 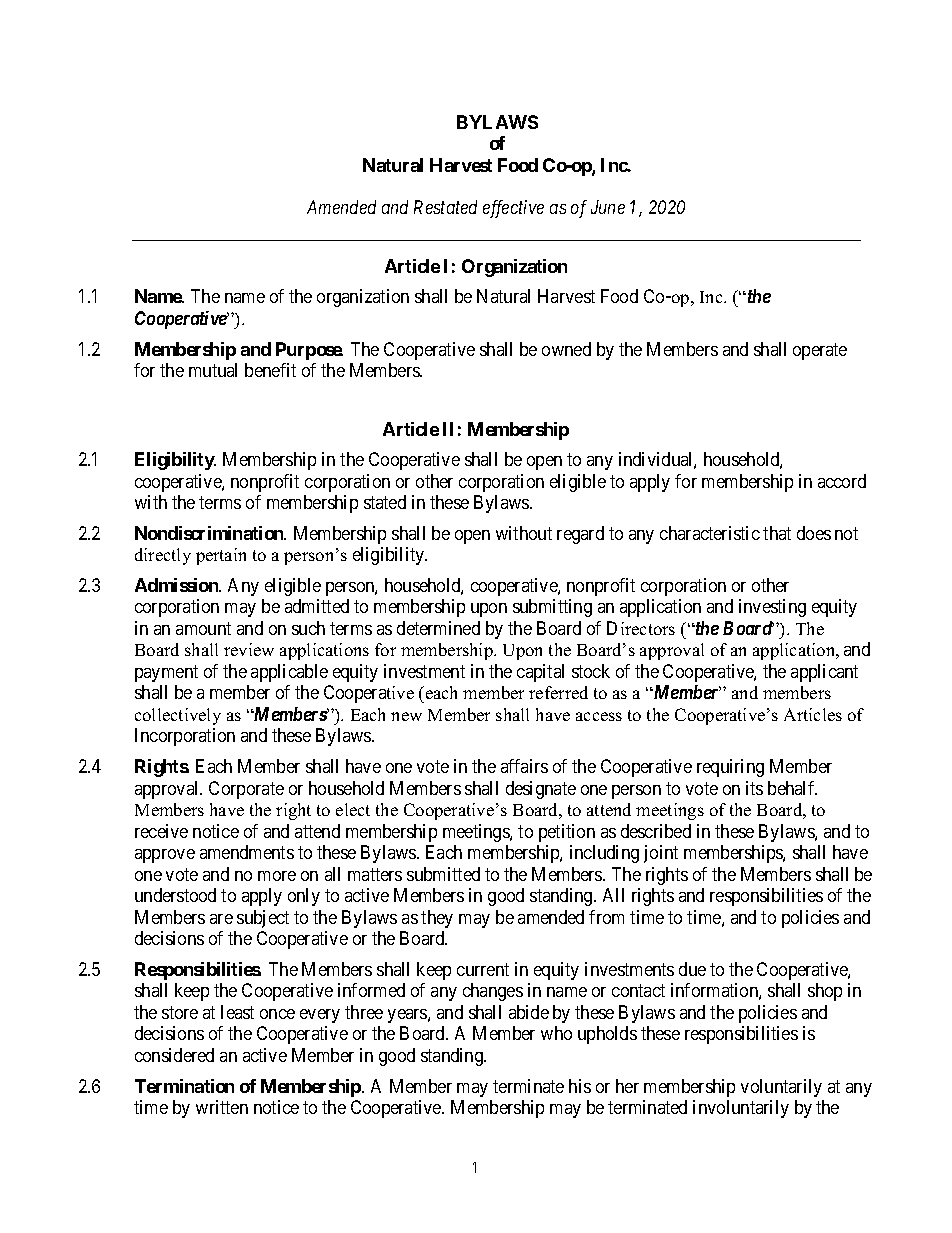 I want to click on review, so click(x=249, y=649).
